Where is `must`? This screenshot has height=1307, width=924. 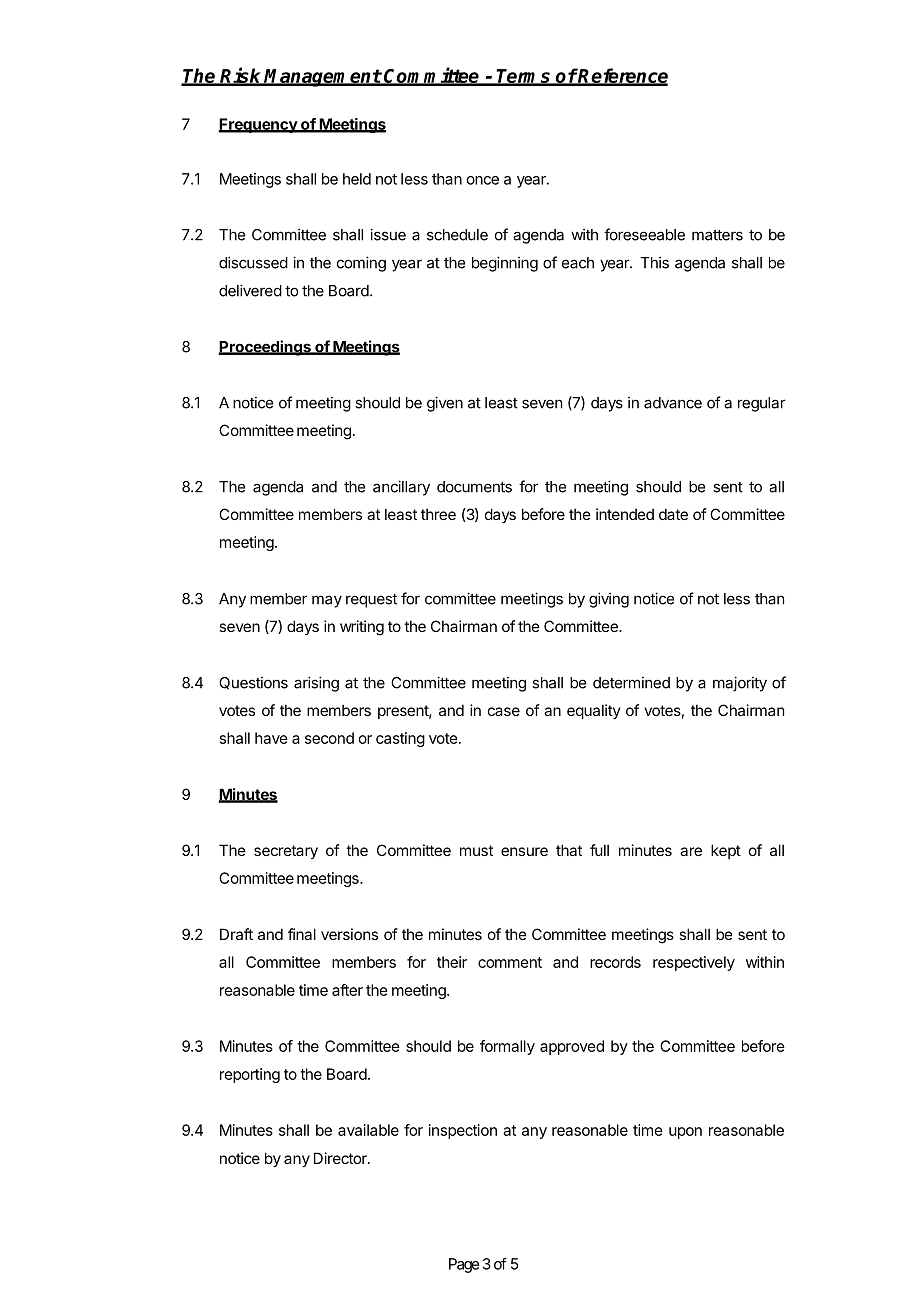
must is located at coordinates (476, 850).
